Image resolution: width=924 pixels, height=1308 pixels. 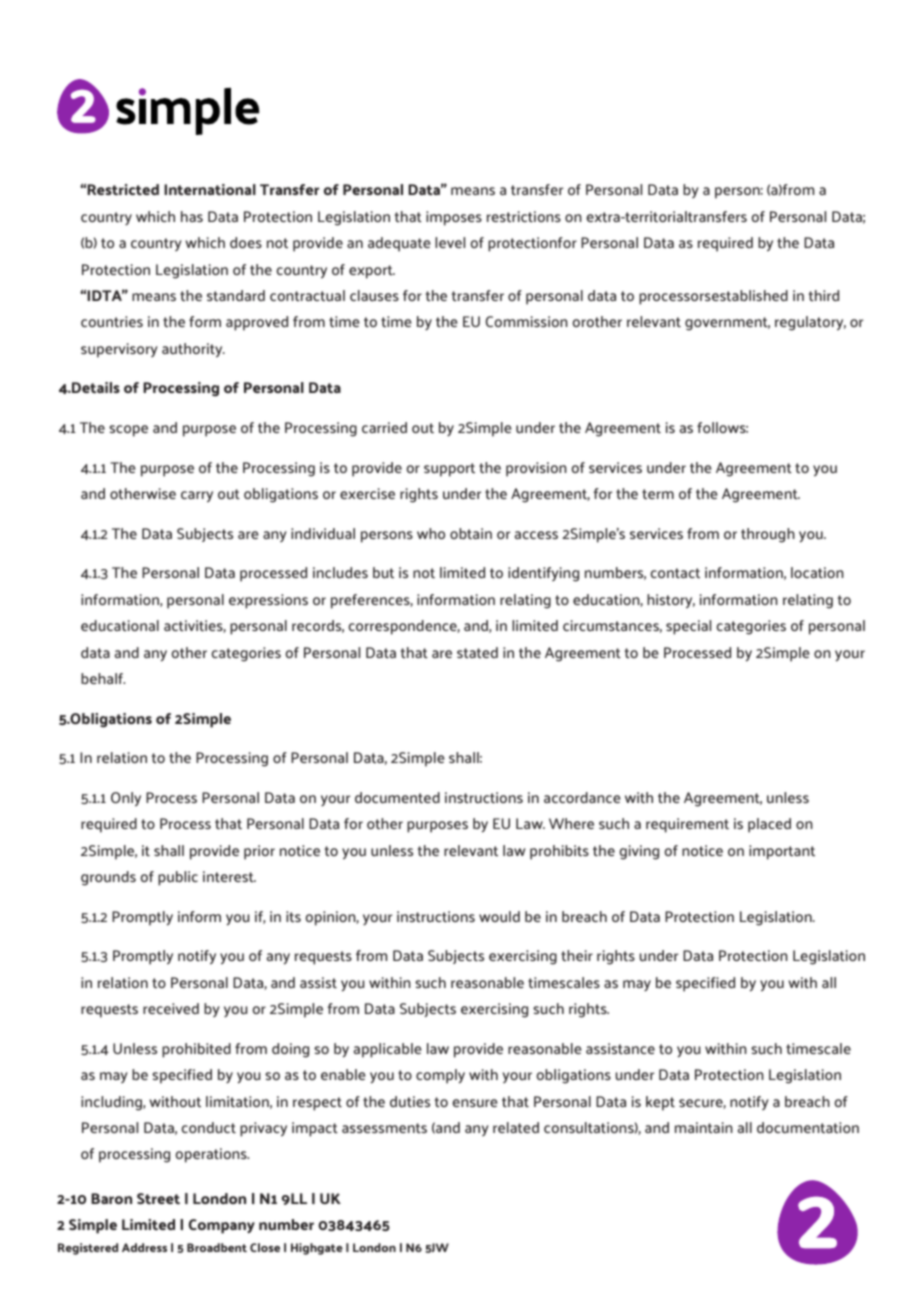 What do you see at coordinates (477, 652) in the document?
I see `stated` at bounding box center [477, 652].
